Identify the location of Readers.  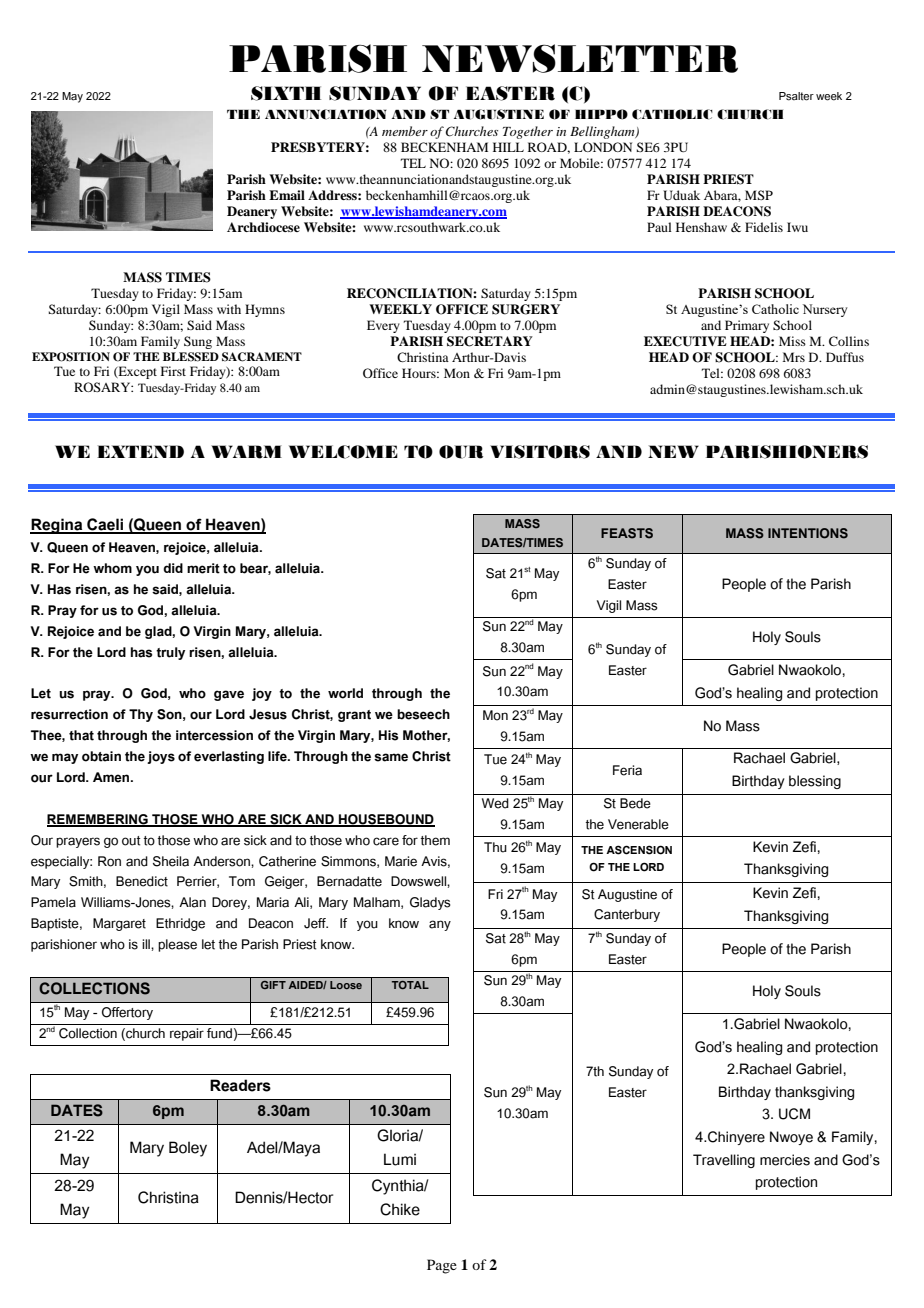
(240, 1085).
